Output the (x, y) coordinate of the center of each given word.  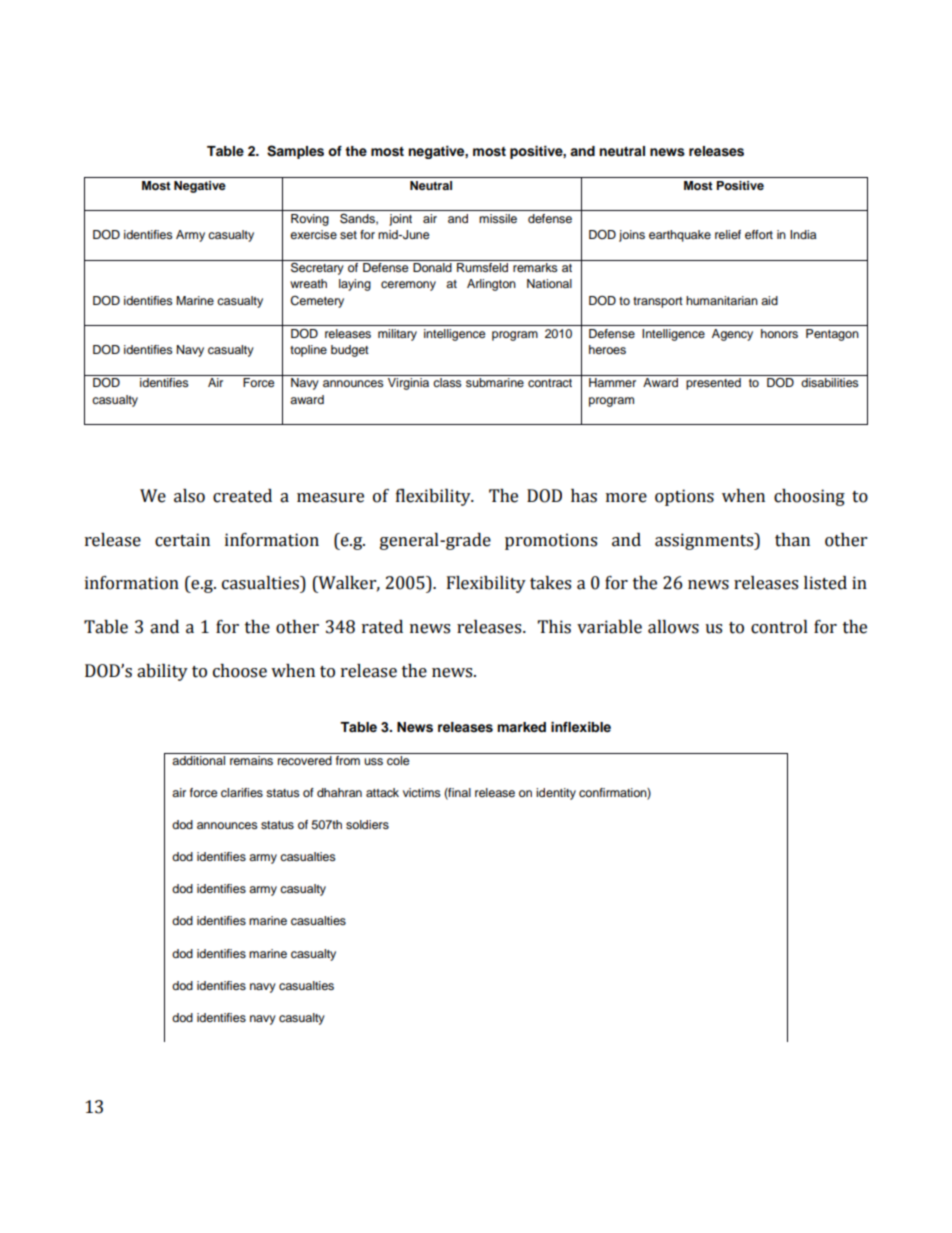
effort (759, 234)
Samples (295, 152)
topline (308, 351)
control (779, 627)
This (554, 627)
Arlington (491, 285)
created (242, 496)
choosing (809, 497)
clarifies (242, 792)
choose (240, 671)
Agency (732, 335)
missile (498, 218)
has (584, 496)
